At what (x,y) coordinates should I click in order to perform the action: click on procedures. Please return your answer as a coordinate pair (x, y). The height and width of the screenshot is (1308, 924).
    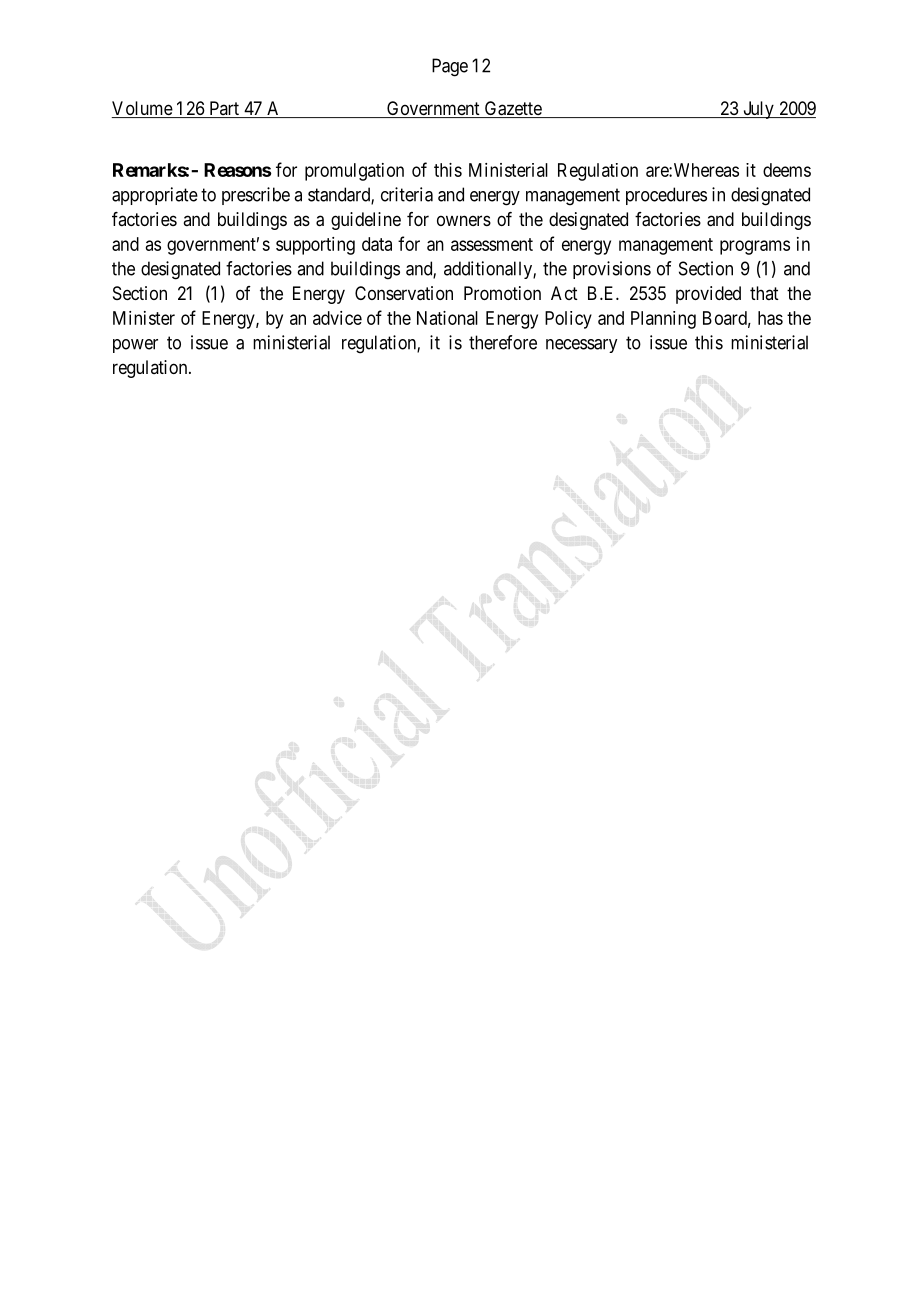
    Looking at the image, I should click on (666, 196).
